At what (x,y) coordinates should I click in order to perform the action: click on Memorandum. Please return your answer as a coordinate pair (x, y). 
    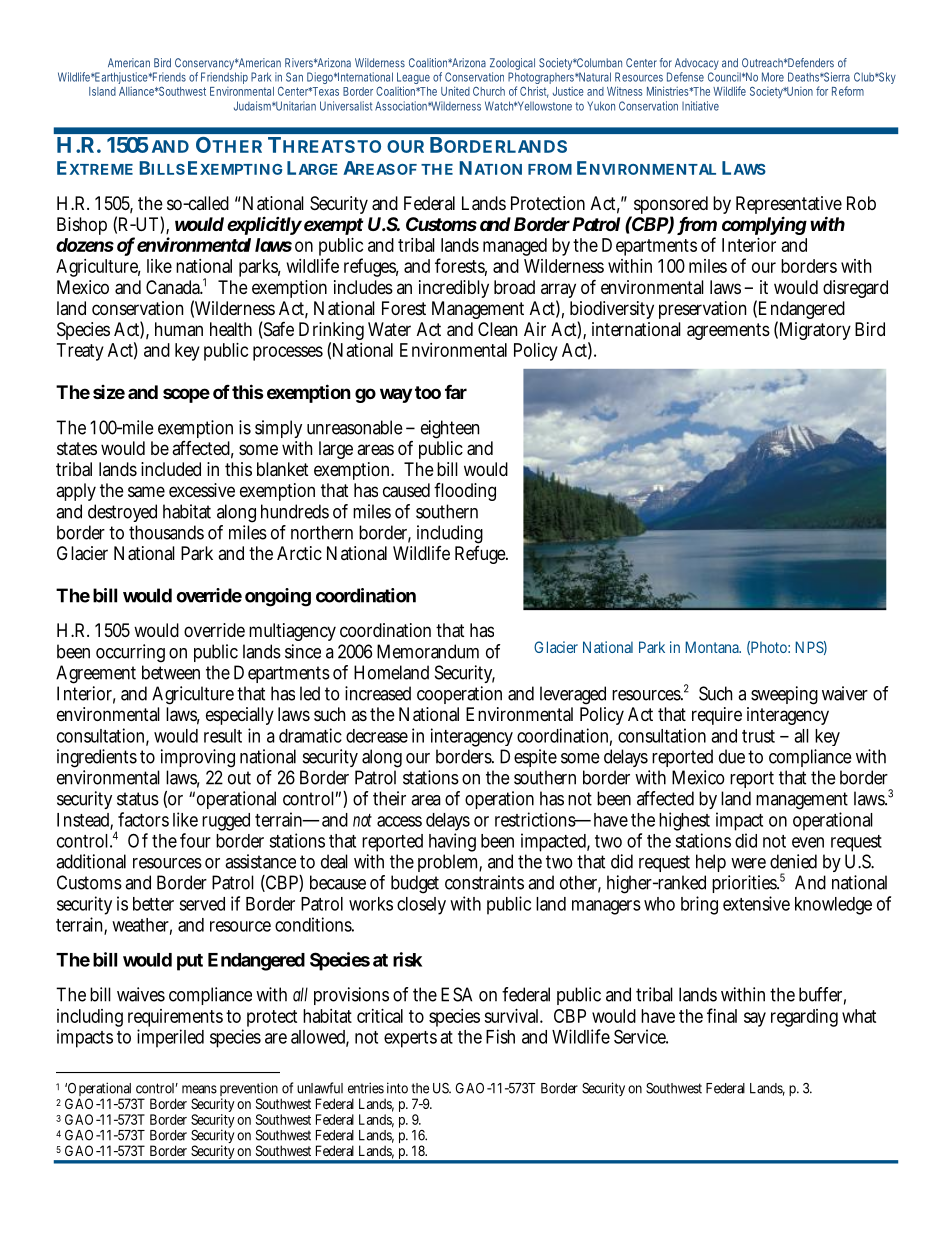
    Looking at the image, I should click on (428, 651).
